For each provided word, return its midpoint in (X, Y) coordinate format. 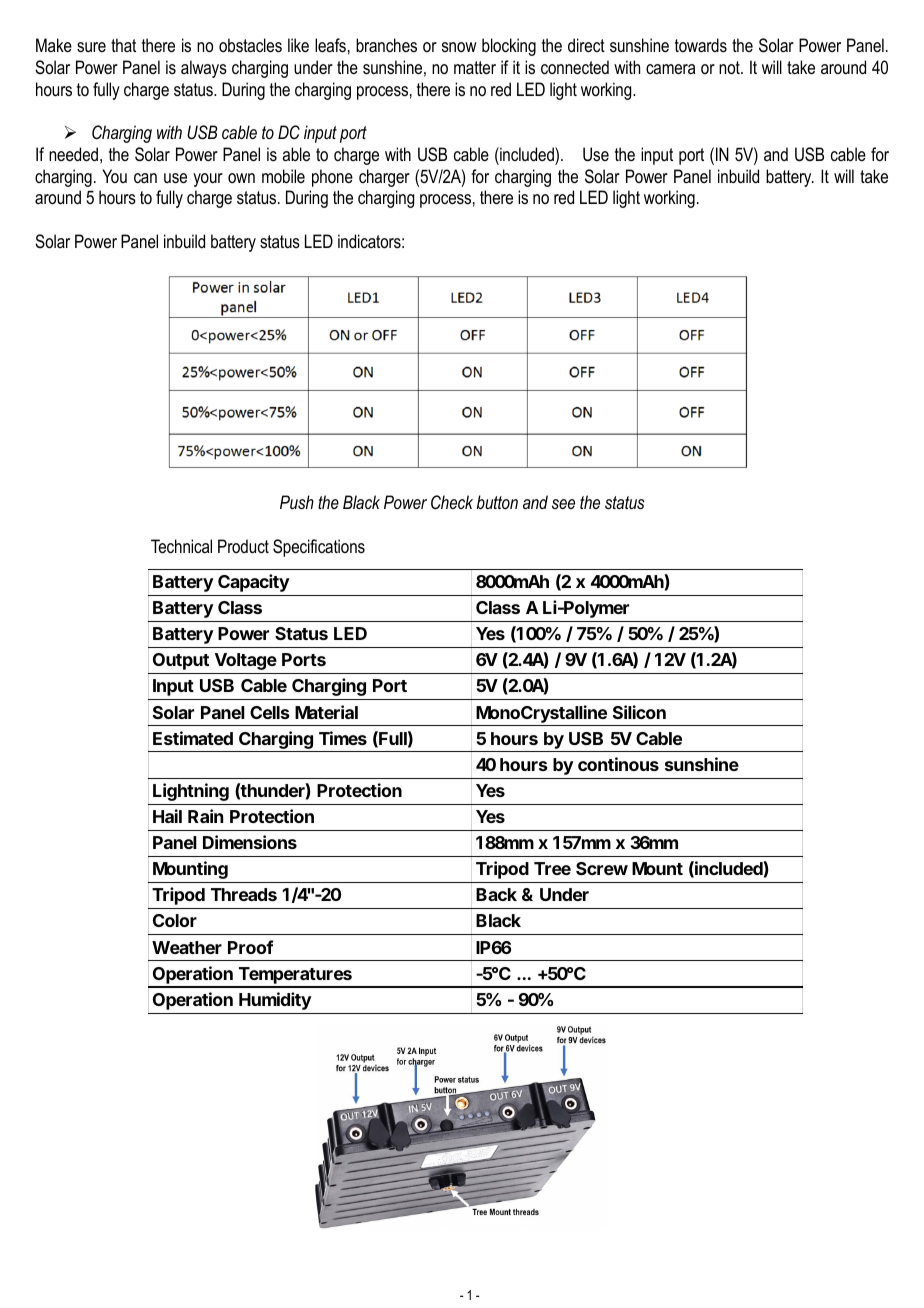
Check (452, 502)
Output (181, 661)
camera (670, 69)
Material (326, 712)
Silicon (639, 712)
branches (386, 45)
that (123, 45)
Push (297, 502)
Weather (187, 947)
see (563, 504)
